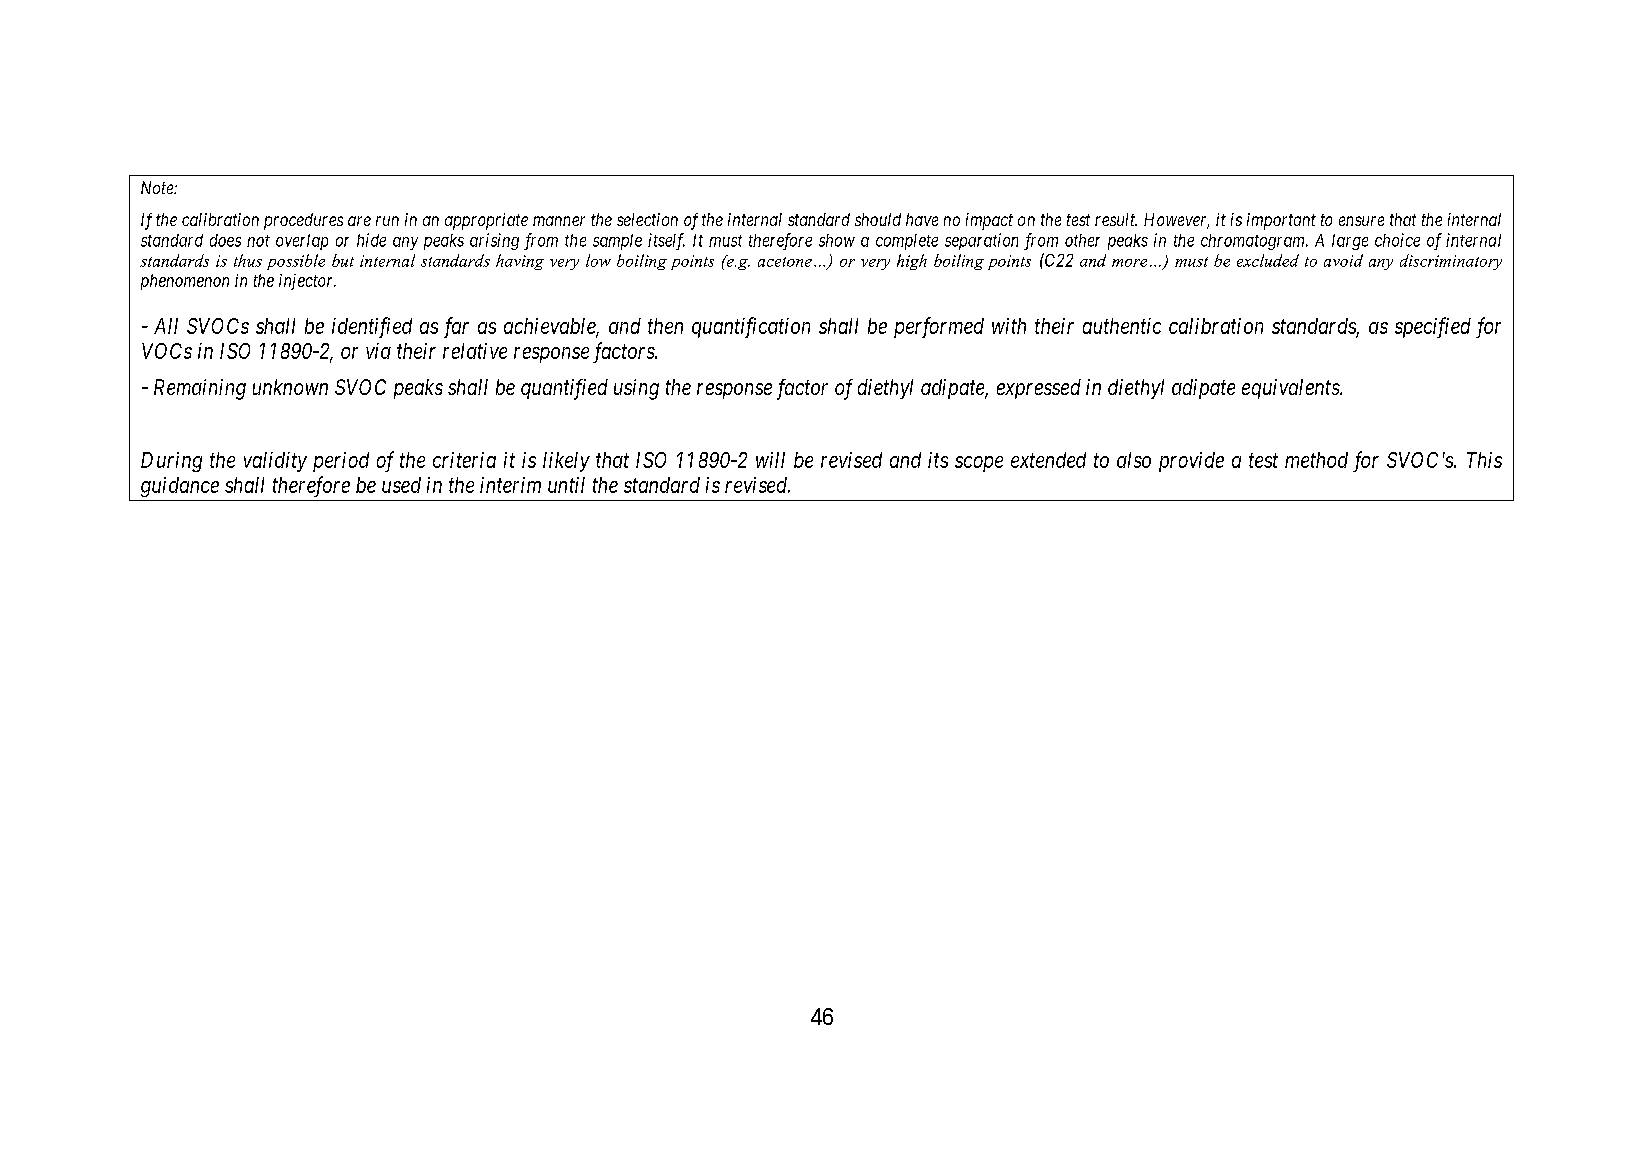 This page has width=1643, height=1162. I want to click on ensure, so click(1361, 221).
